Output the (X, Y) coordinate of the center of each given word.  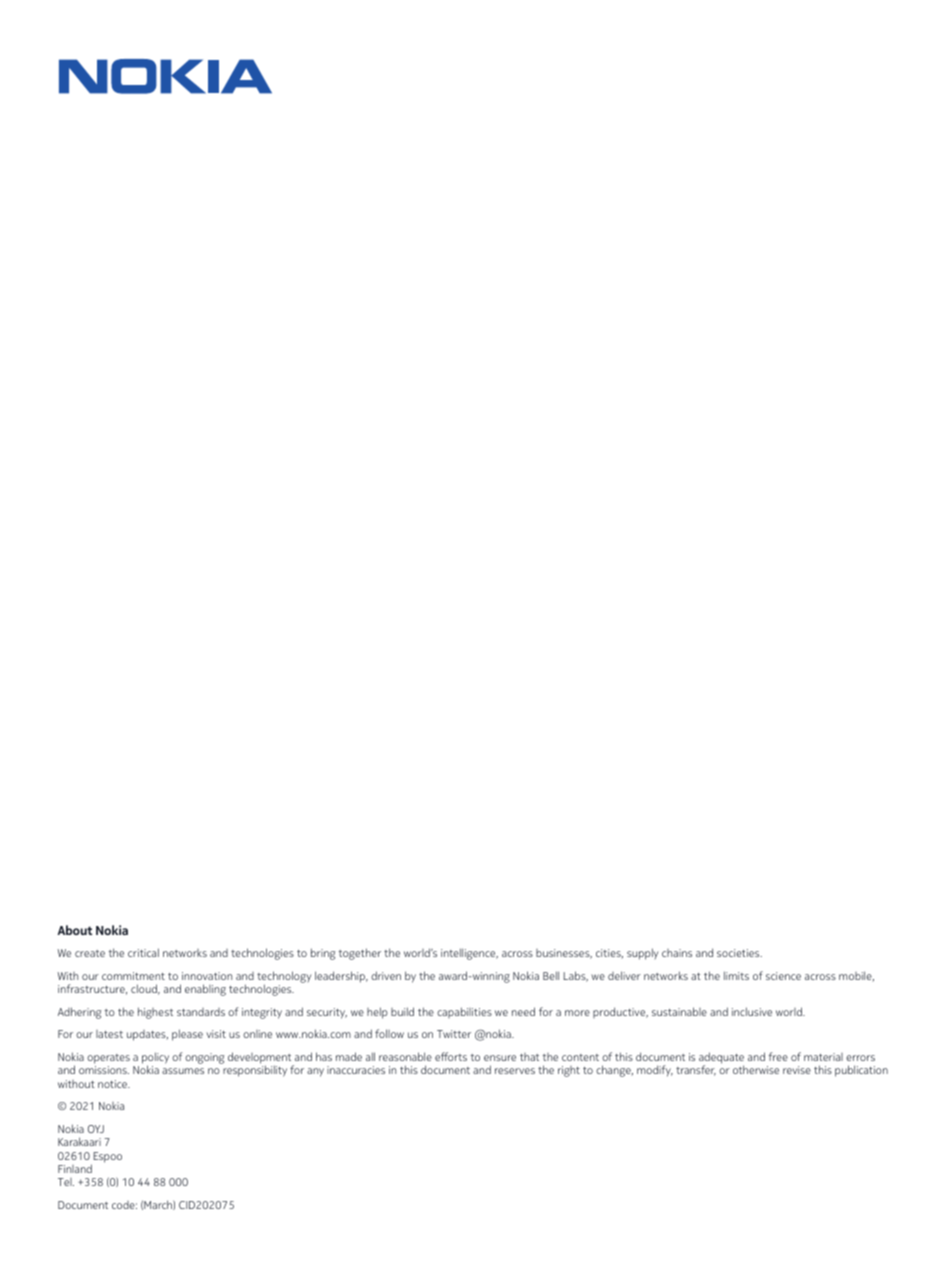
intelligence (469, 954)
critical (143, 952)
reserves (515, 1071)
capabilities (464, 1012)
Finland (75, 1168)
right (569, 1071)
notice (114, 1084)
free (778, 1056)
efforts (451, 1056)
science (783, 976)
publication (861, 1071)
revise (797, 1070)
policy (155, 1059)
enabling (205, 990)
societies (739, 953)
